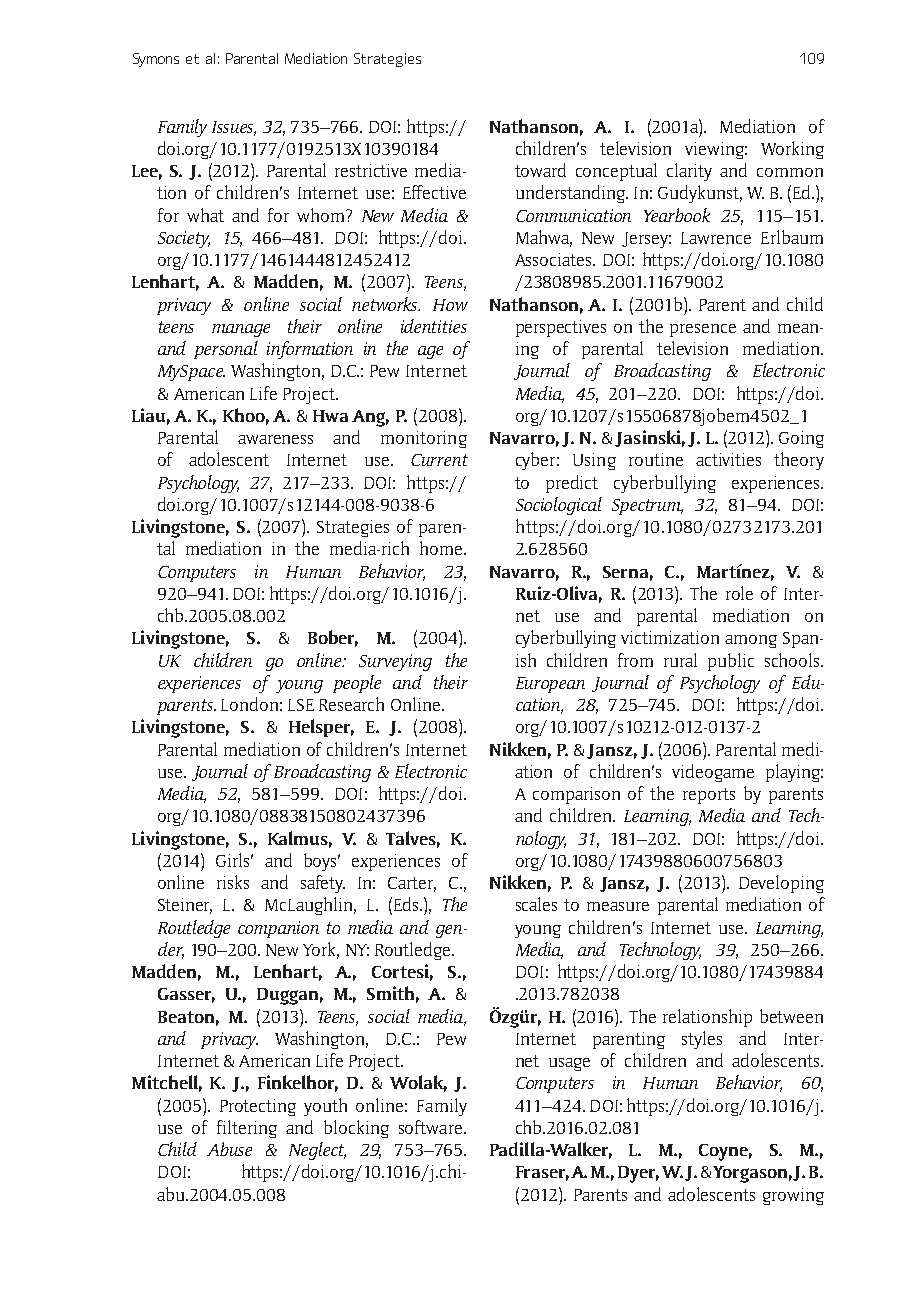 This screenshot has height=1314, width=924. I want to click on clarity, so click(689, 172).
